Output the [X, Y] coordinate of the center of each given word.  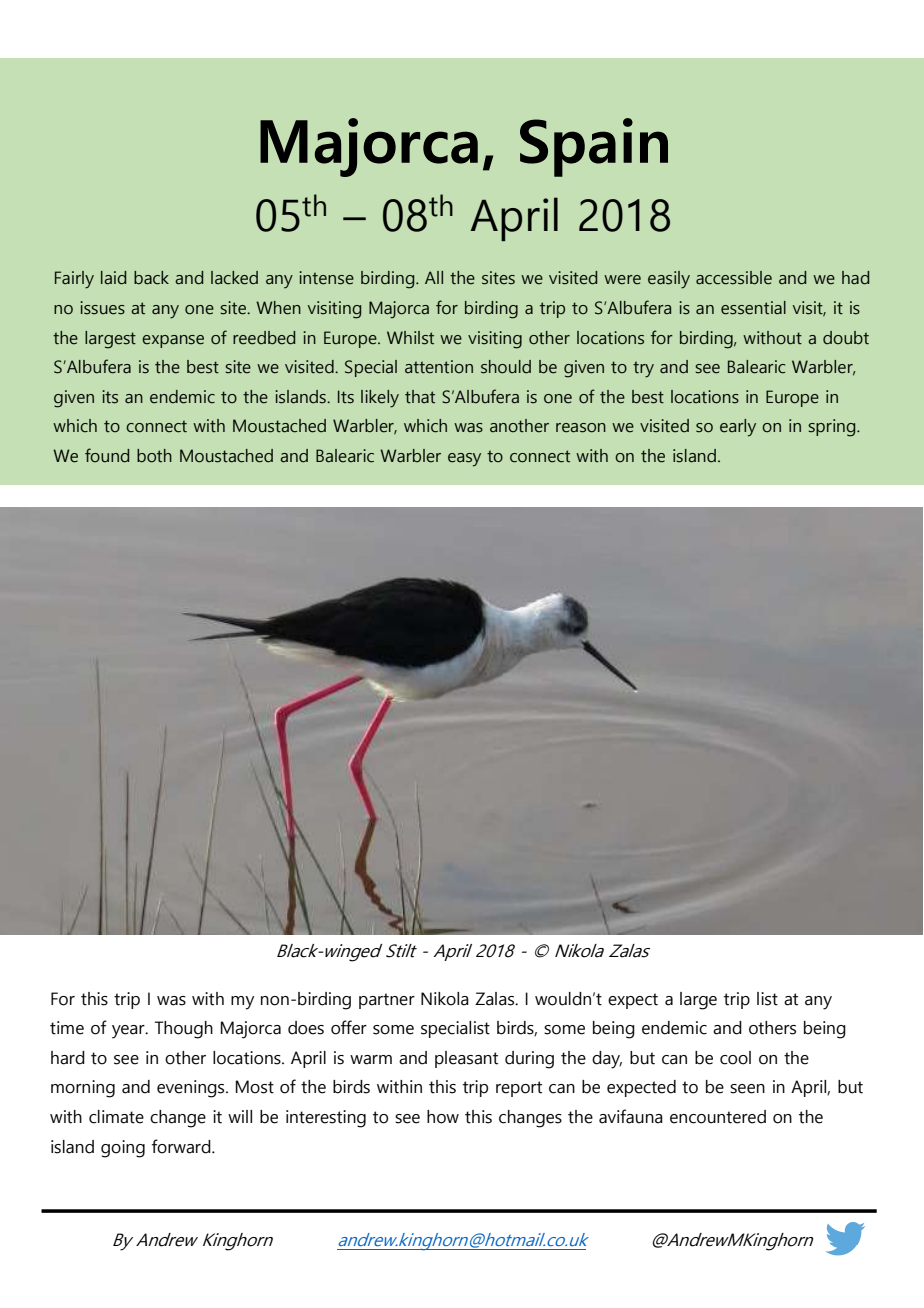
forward [181, 1146]
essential [753, 308]
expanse [173, 341]
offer [349, 1027]
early [738, 428]
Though [184, 1030]
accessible [734, 278]
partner [387, 1001]
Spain [594, 147]
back [151, 278]
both [154, 456]
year [129, 1032]
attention [439, 367]
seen [747, 1089]
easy [464, 460]
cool [735, 1058]
